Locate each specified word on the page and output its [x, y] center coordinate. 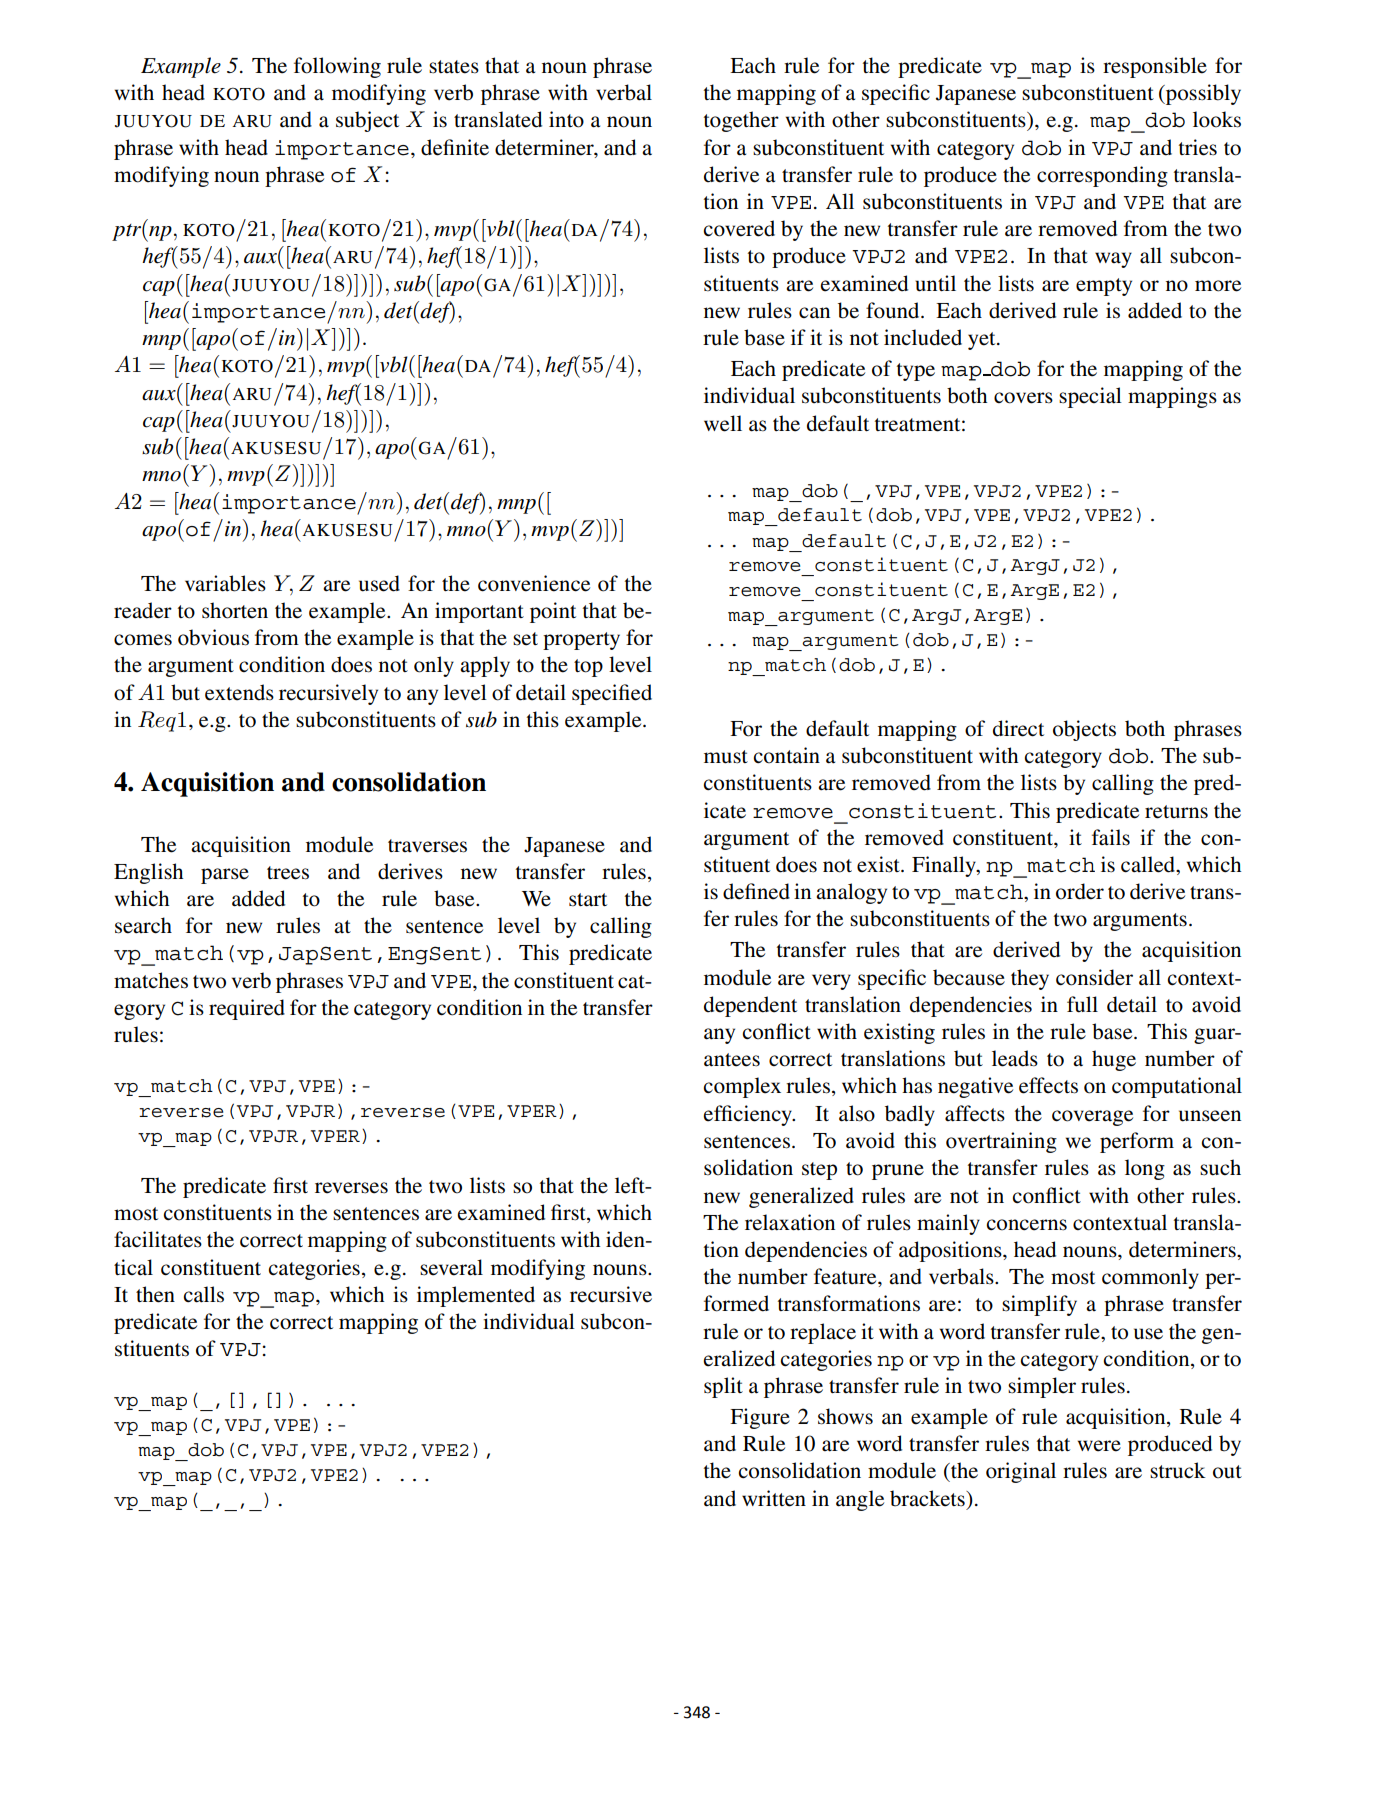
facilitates [158, 1239]
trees [288, 873]
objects [1084, 730]
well [723, 423]
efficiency [748, 1115]
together [741, 121]
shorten [235, 610]
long [1145, 1169]
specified [612, 694]
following [337, 67]
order [1080, 891]
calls [204, 1294]
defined [756, 891]
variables [225, 583]
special [1090, 397]
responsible [1155, 67]
